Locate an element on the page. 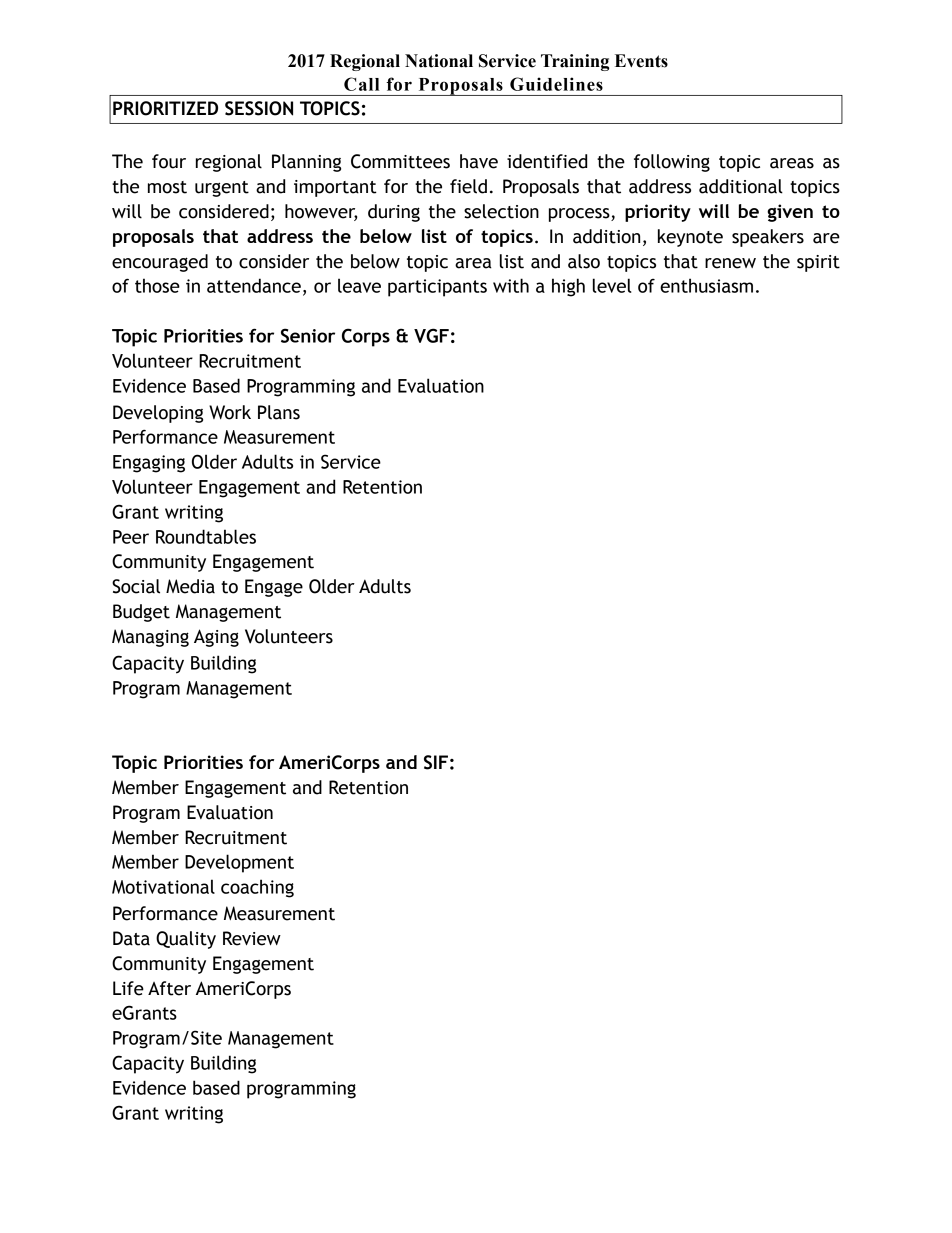 Image resolution: width=952 pixels, height=1233 pixels. Review is located at coordinates (252, 938).
